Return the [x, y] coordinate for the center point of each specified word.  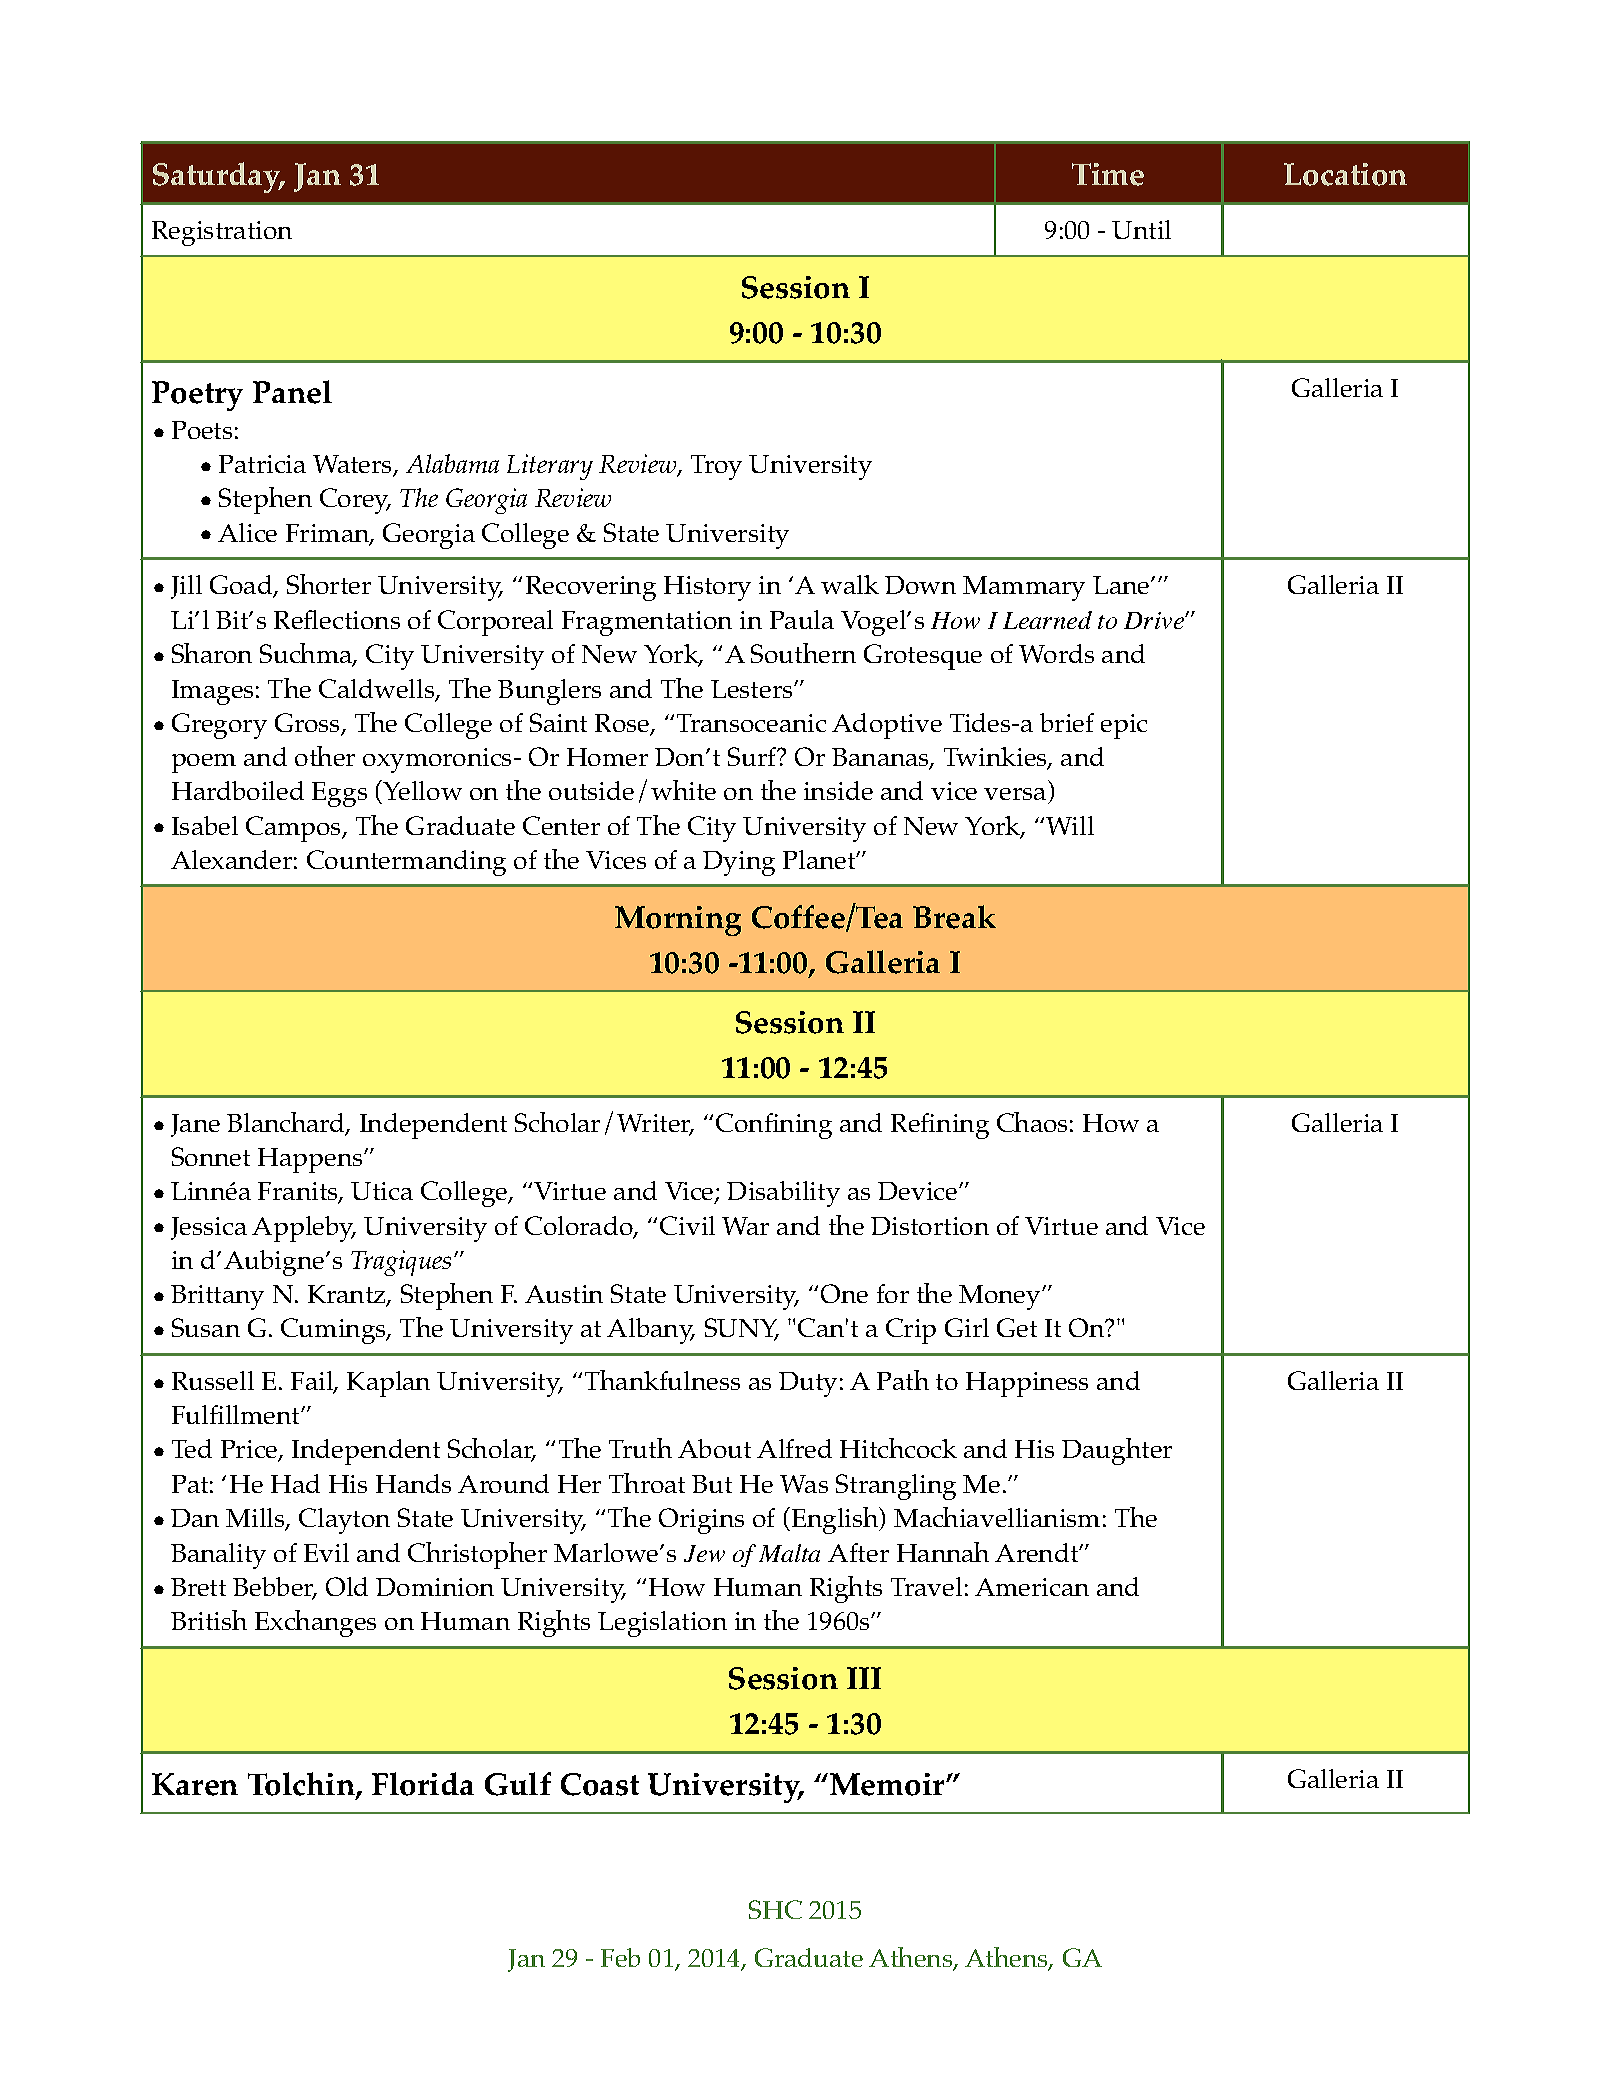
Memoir [889, 1784]
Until [1141, 229]
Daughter [1117, 1451]
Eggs [339, 794]
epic [1124, 726]
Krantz [348, 1295]
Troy [716, 467]
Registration [222, 233]
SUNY [742, 1329]
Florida [423, 1784]
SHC [775, 1909]
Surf [753, 756]
